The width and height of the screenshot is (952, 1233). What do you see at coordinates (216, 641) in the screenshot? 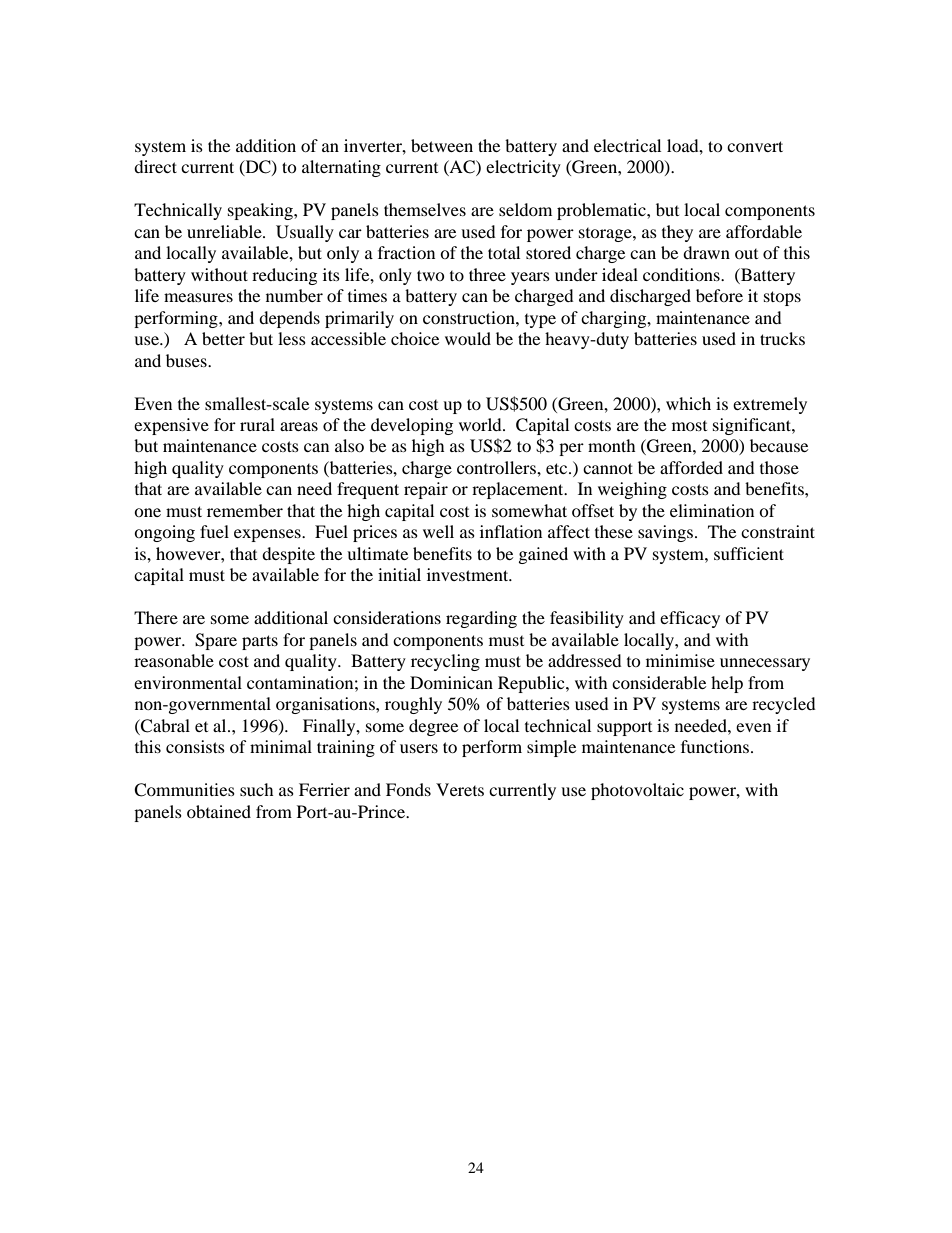
I see `Spare` at bounding box center [216, 641].
